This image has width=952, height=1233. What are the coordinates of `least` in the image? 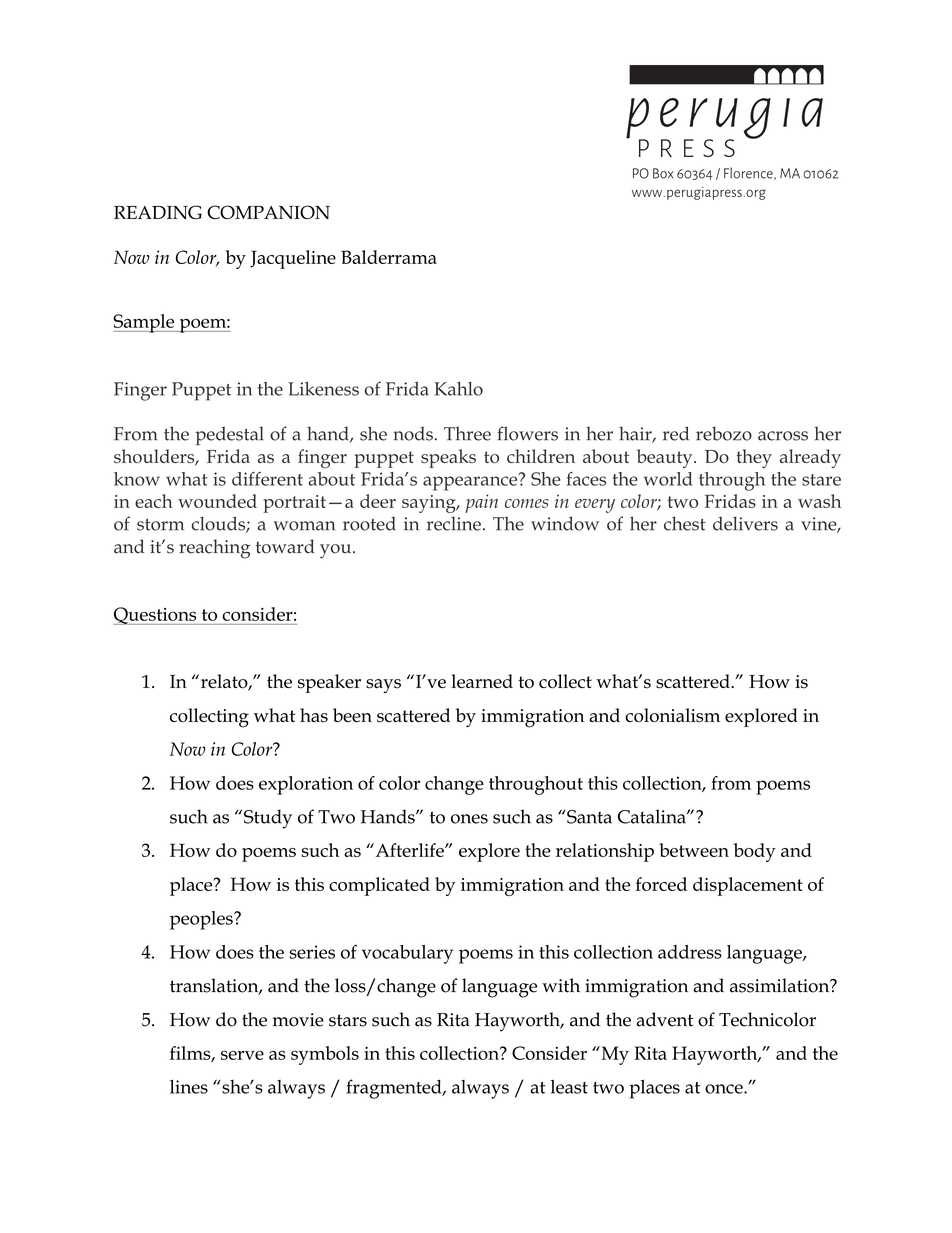 It's located at (569, 1086).
